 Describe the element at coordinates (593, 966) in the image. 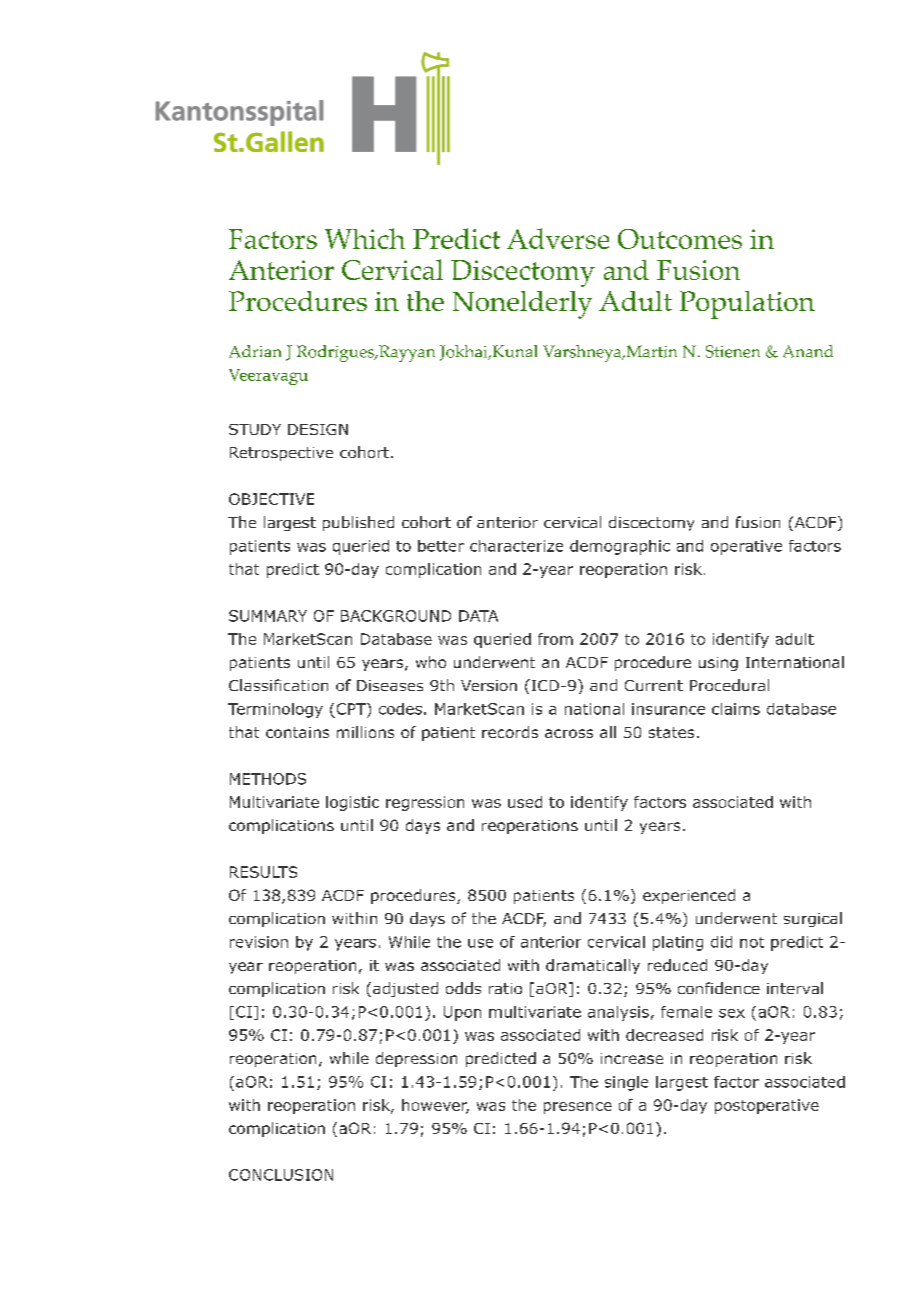

I see `dramatically` at that location.
